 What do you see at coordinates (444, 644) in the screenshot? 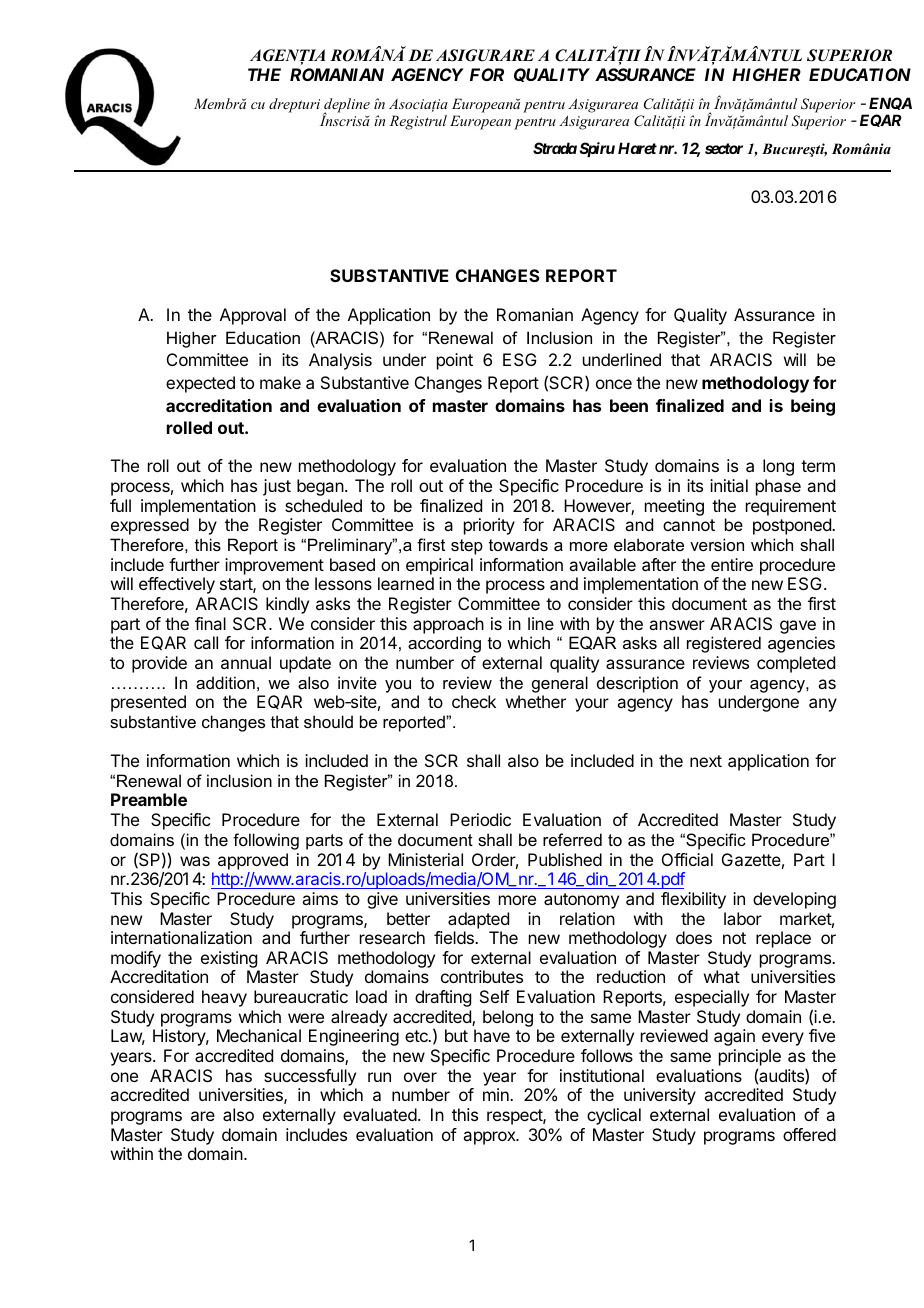
I see `according` at bounding box center [444, 644].
